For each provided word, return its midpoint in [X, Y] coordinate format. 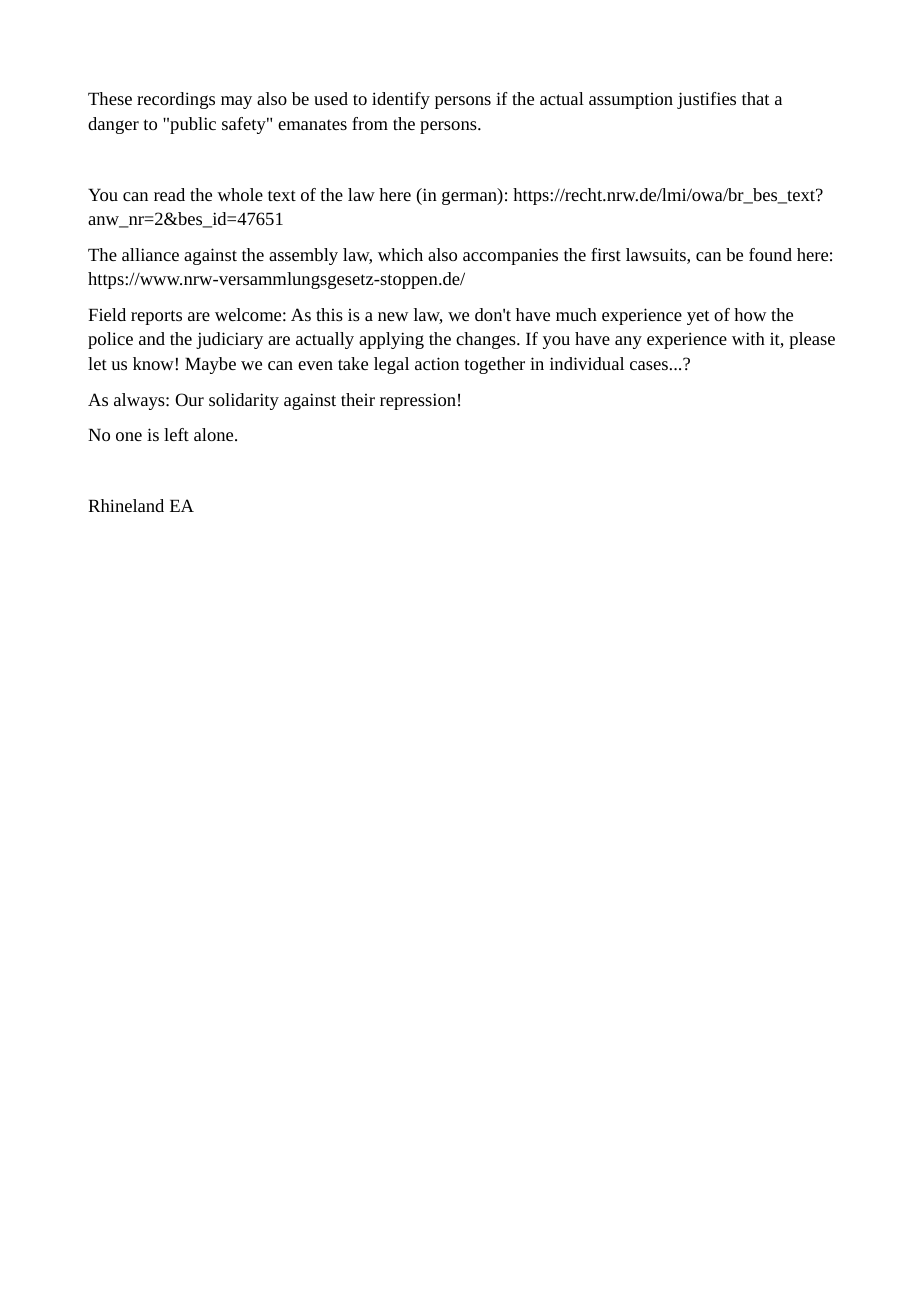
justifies [706, 100]
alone [215, 434]
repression [418, 401]
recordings [176, 100]
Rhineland [126, 505]
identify [401, 100]
